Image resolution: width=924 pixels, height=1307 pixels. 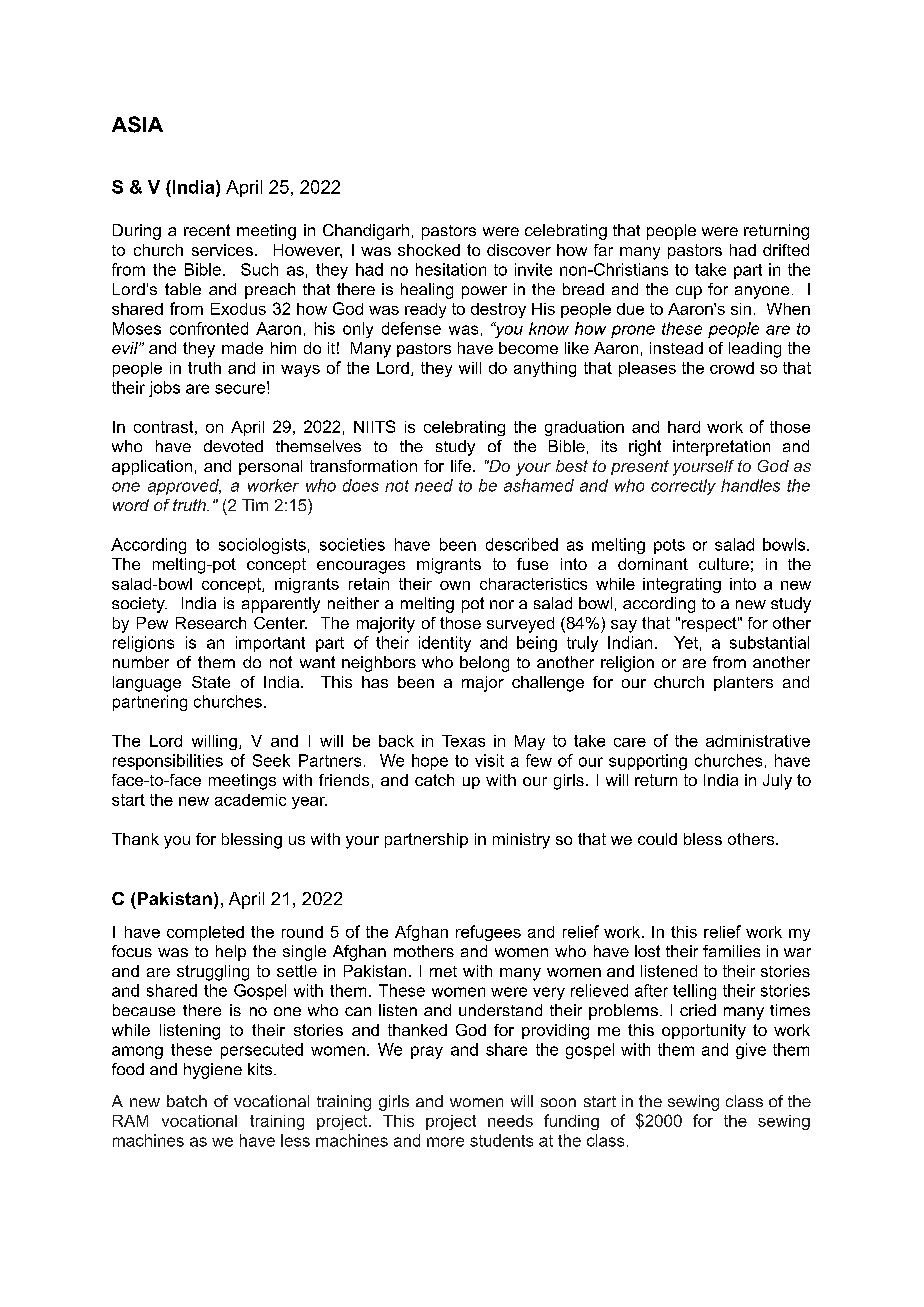 What do you see at coordinates (786, 250) in the image?
I see `drifted` at bounding box center [786, 250].
